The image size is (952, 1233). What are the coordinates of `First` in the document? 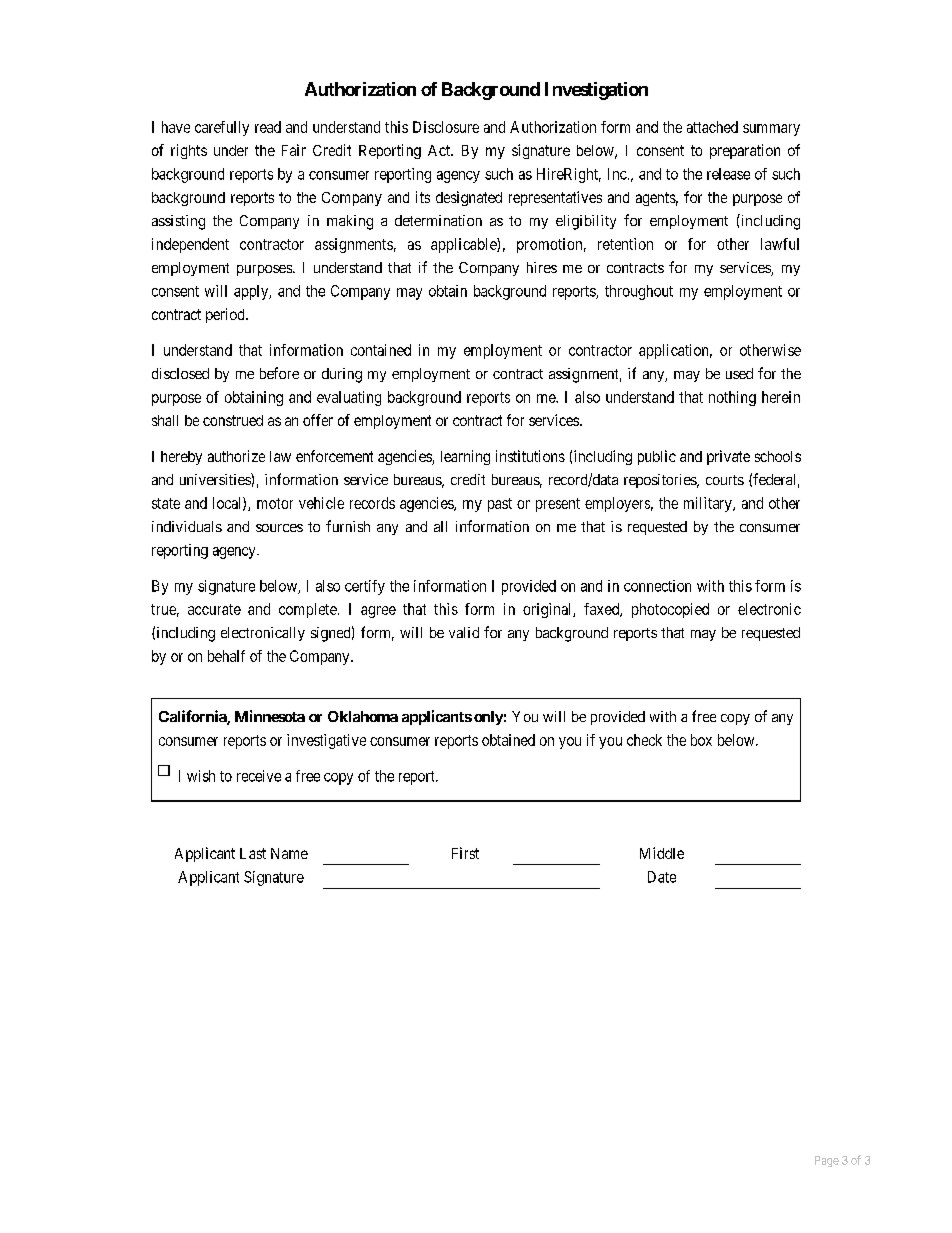 It's located at (465, 853).
